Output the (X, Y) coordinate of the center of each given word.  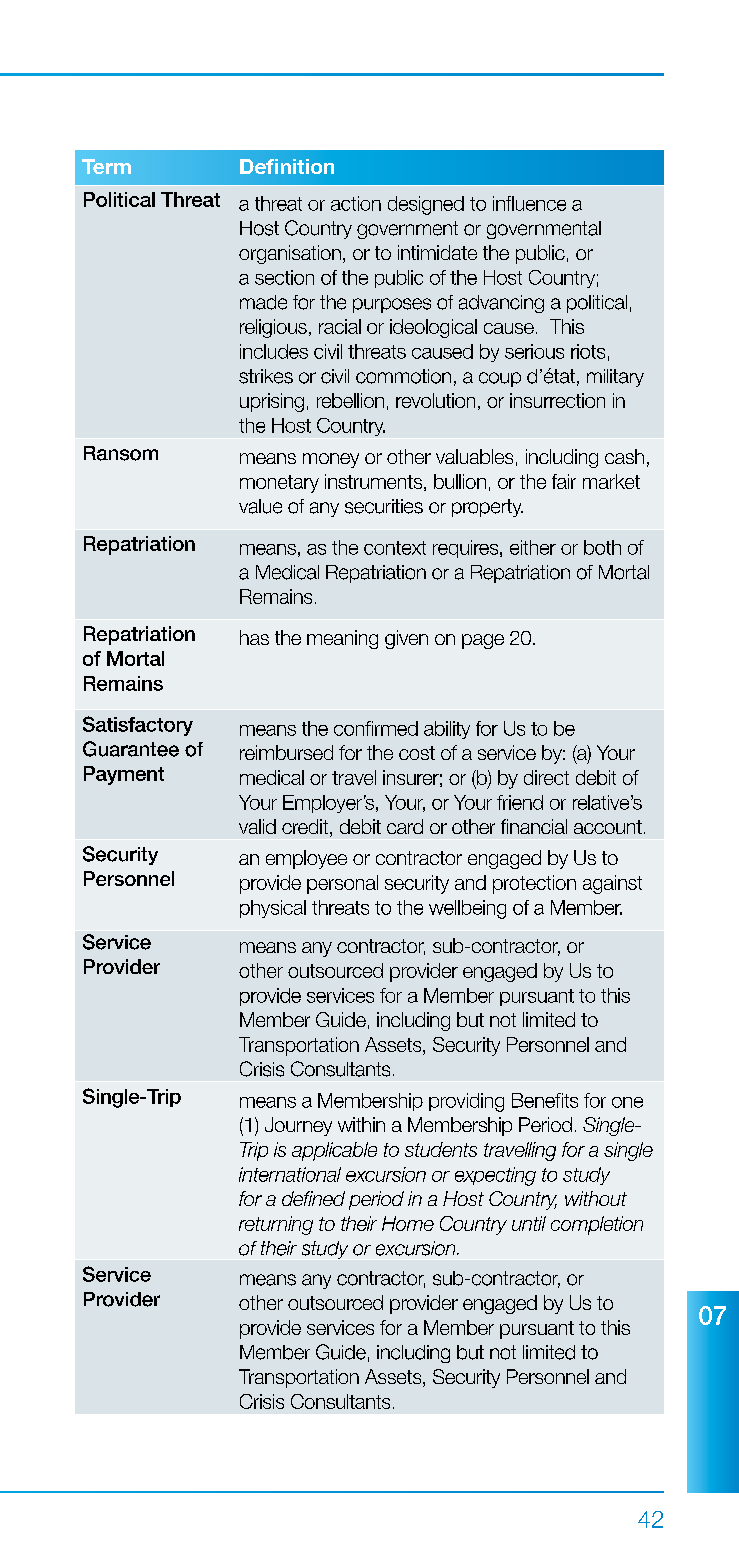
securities (384, 506)
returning (276, 1225)
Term (106, 166)
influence (529, 203)
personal (342, 884)
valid (257, 826)
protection (534, 884)
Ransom (121, 453)
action (356, 203)
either (533, 547)
